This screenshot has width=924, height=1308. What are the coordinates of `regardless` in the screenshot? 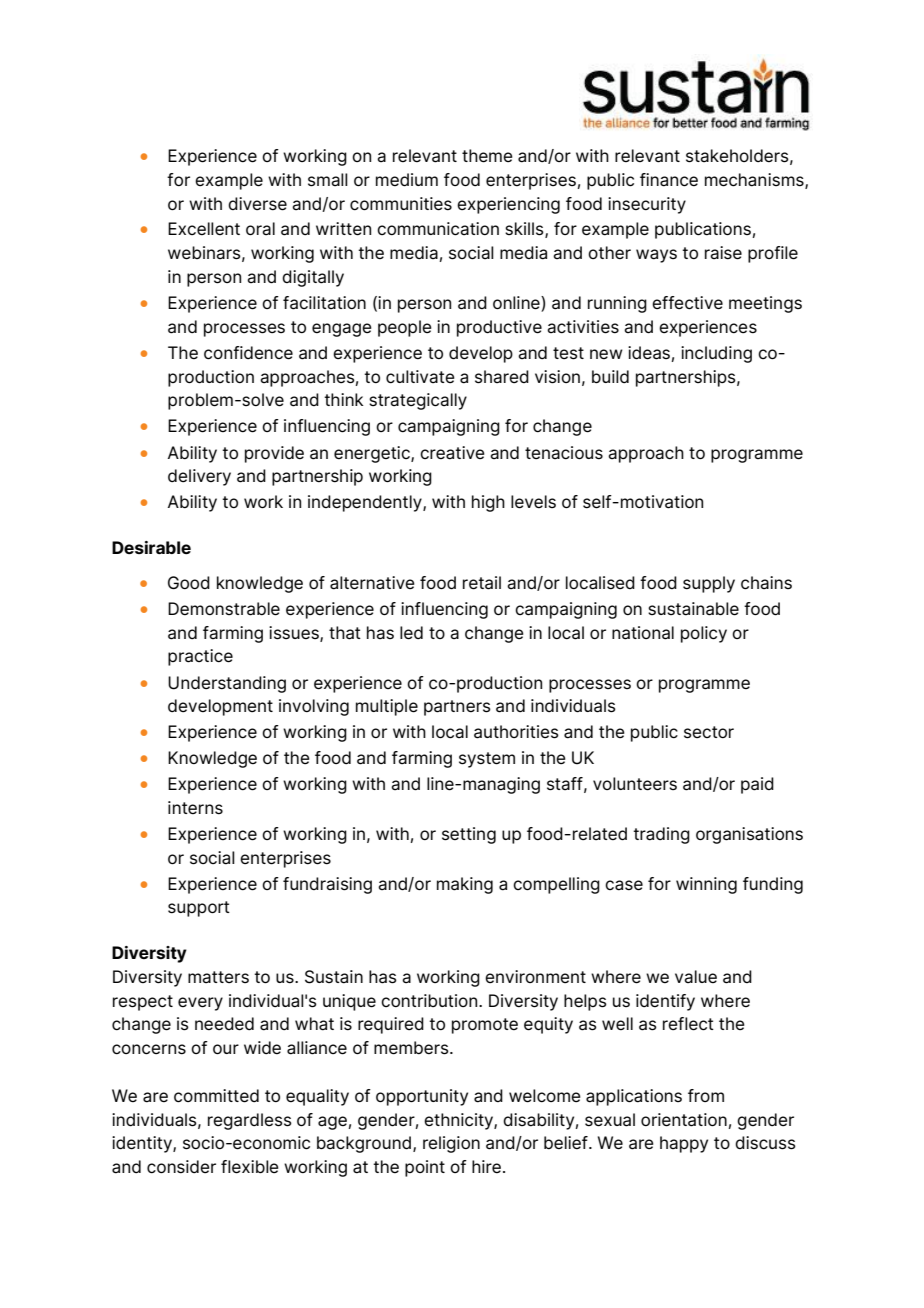 It's located at (250, 1121).
